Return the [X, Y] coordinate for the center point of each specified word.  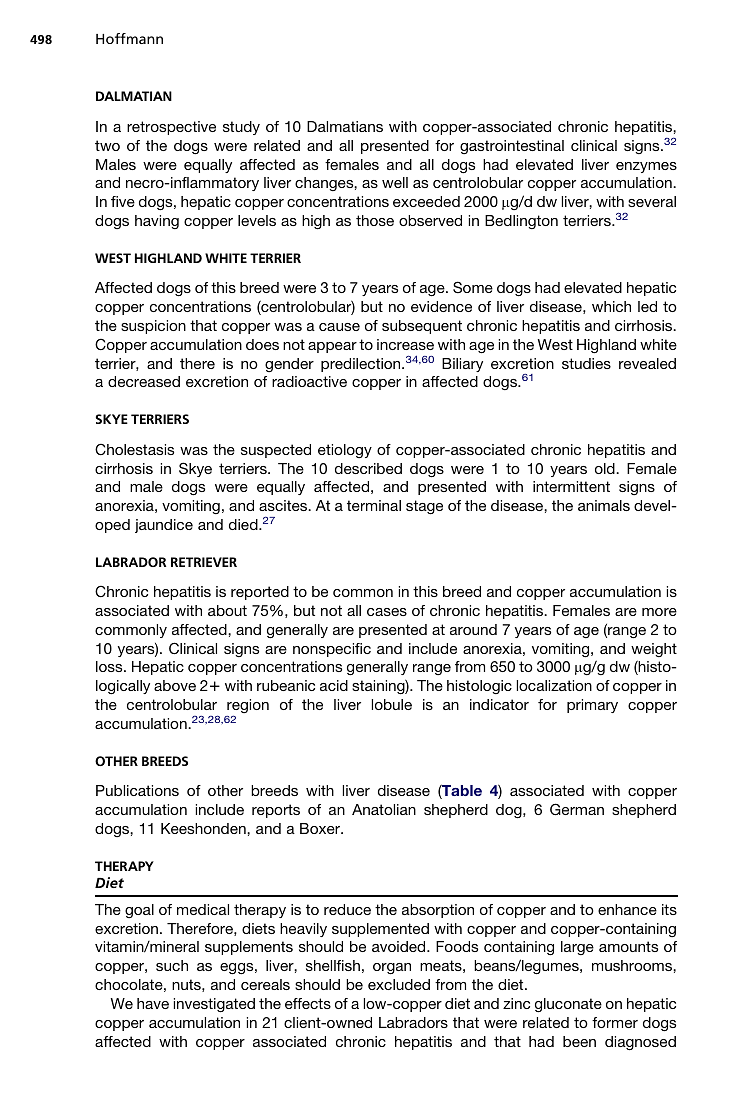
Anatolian [384, 809]
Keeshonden [204, 828]
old [606, 468]
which [611, 306]
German [577, 809]
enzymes [646, 167]
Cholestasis [134, 449]
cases [387, 612]
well [395, 182]
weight [654, 650]
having [157, 222]
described [368, 468]
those [375, 220]
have [153, 1003]
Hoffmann [129, 38]
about [227, 610]
